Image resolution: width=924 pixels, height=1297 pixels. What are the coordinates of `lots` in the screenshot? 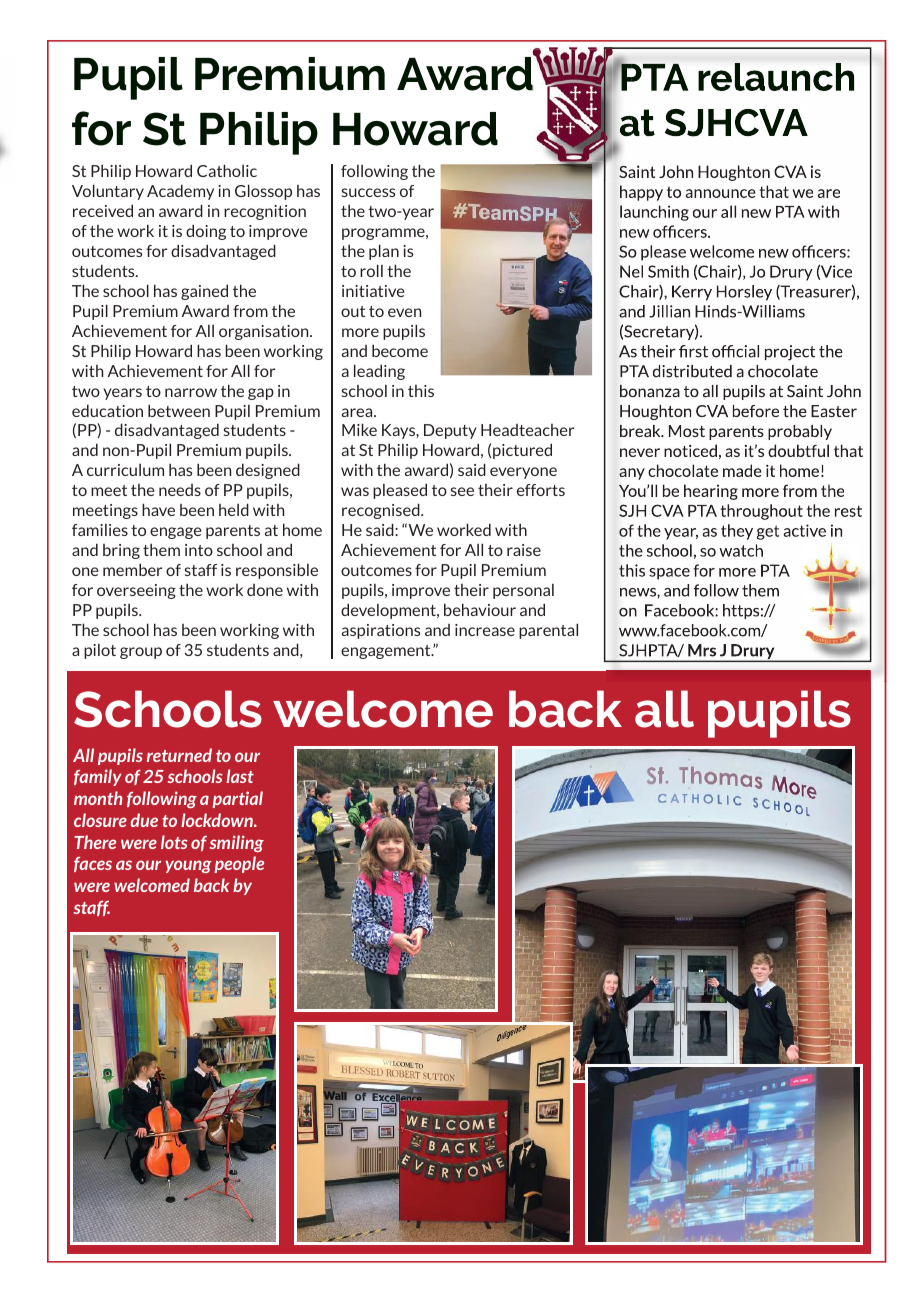 It's located at (174, 842).
